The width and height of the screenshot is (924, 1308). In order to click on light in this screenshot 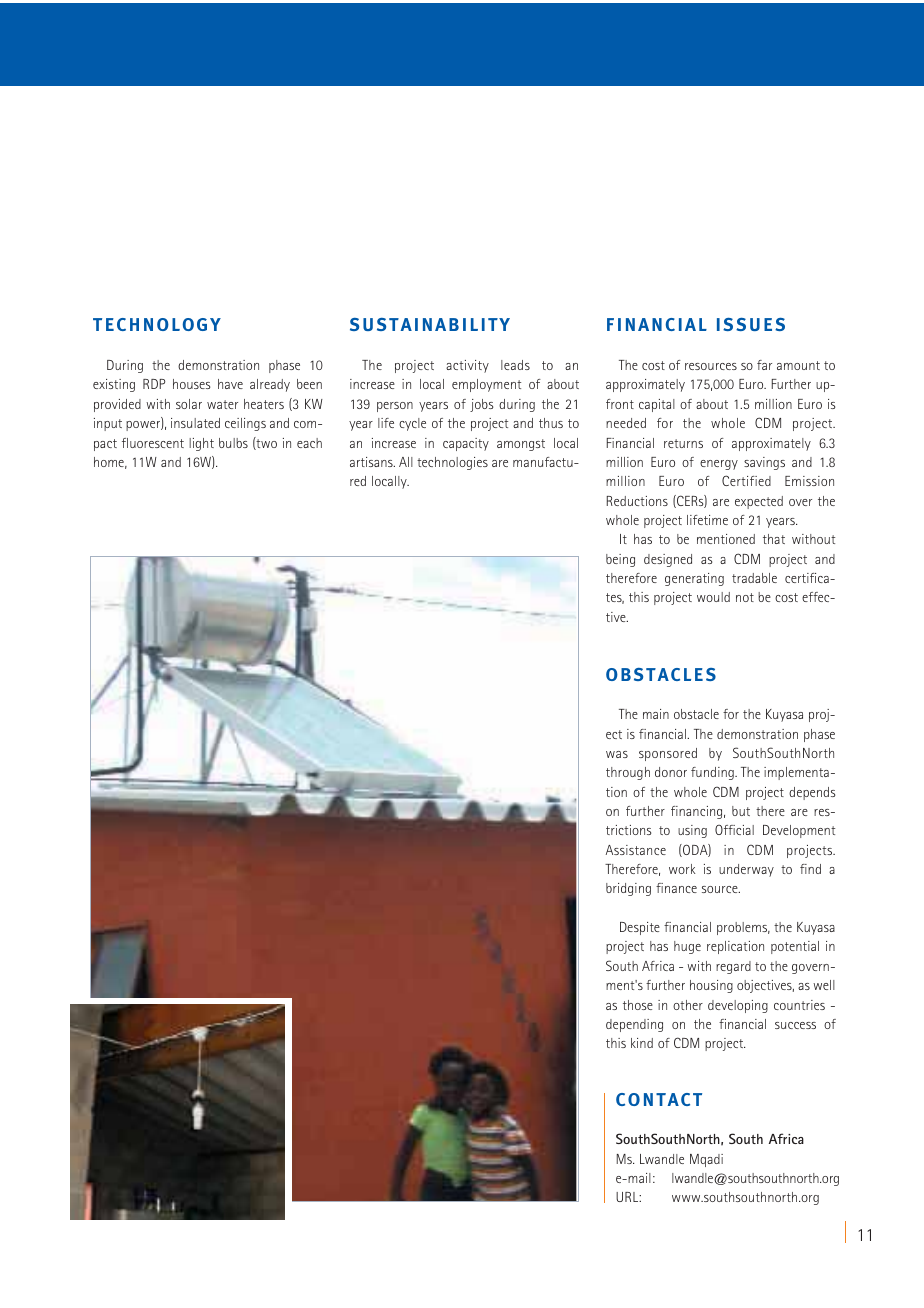, I will do `click(201, 444)`.
